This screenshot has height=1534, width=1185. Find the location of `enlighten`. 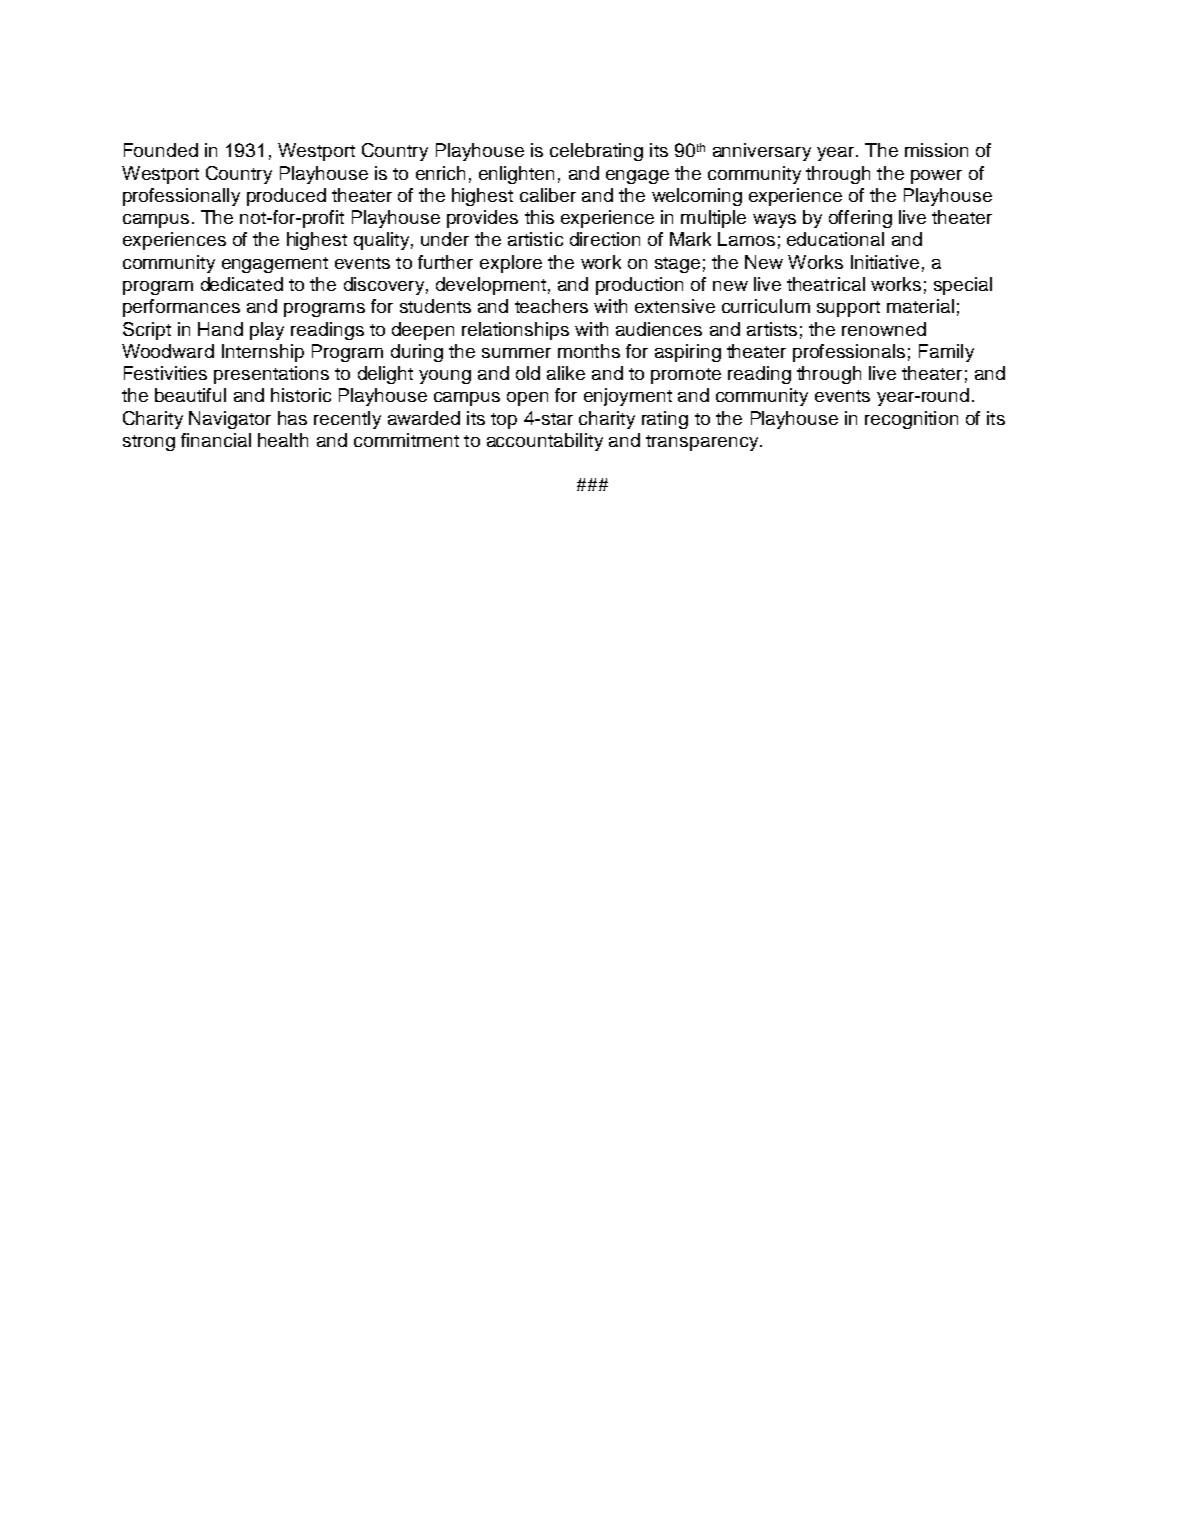

enlighten is located at coordinates (516, 175).
